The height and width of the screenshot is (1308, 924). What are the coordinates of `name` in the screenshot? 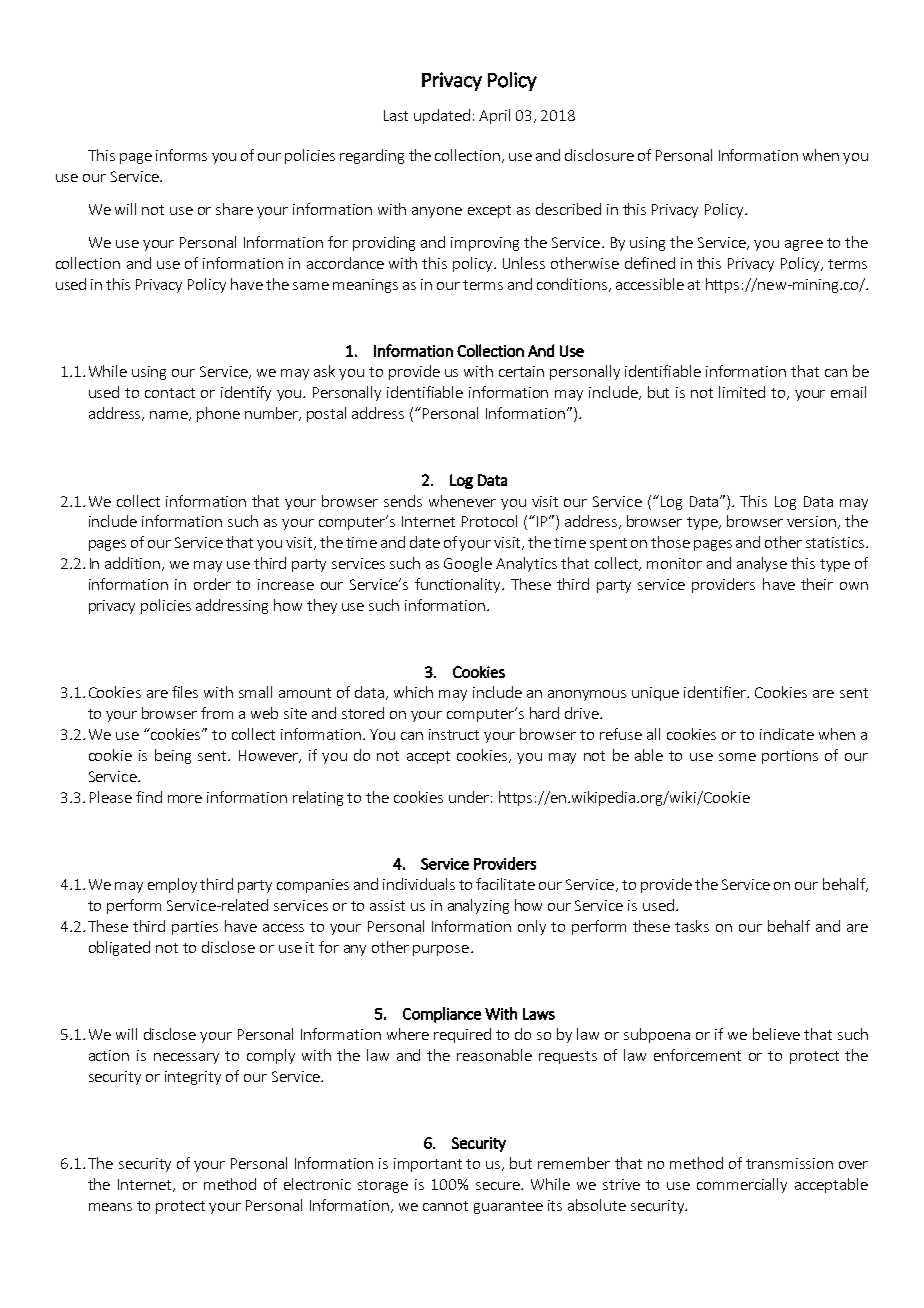 It's located at (170, 416).
